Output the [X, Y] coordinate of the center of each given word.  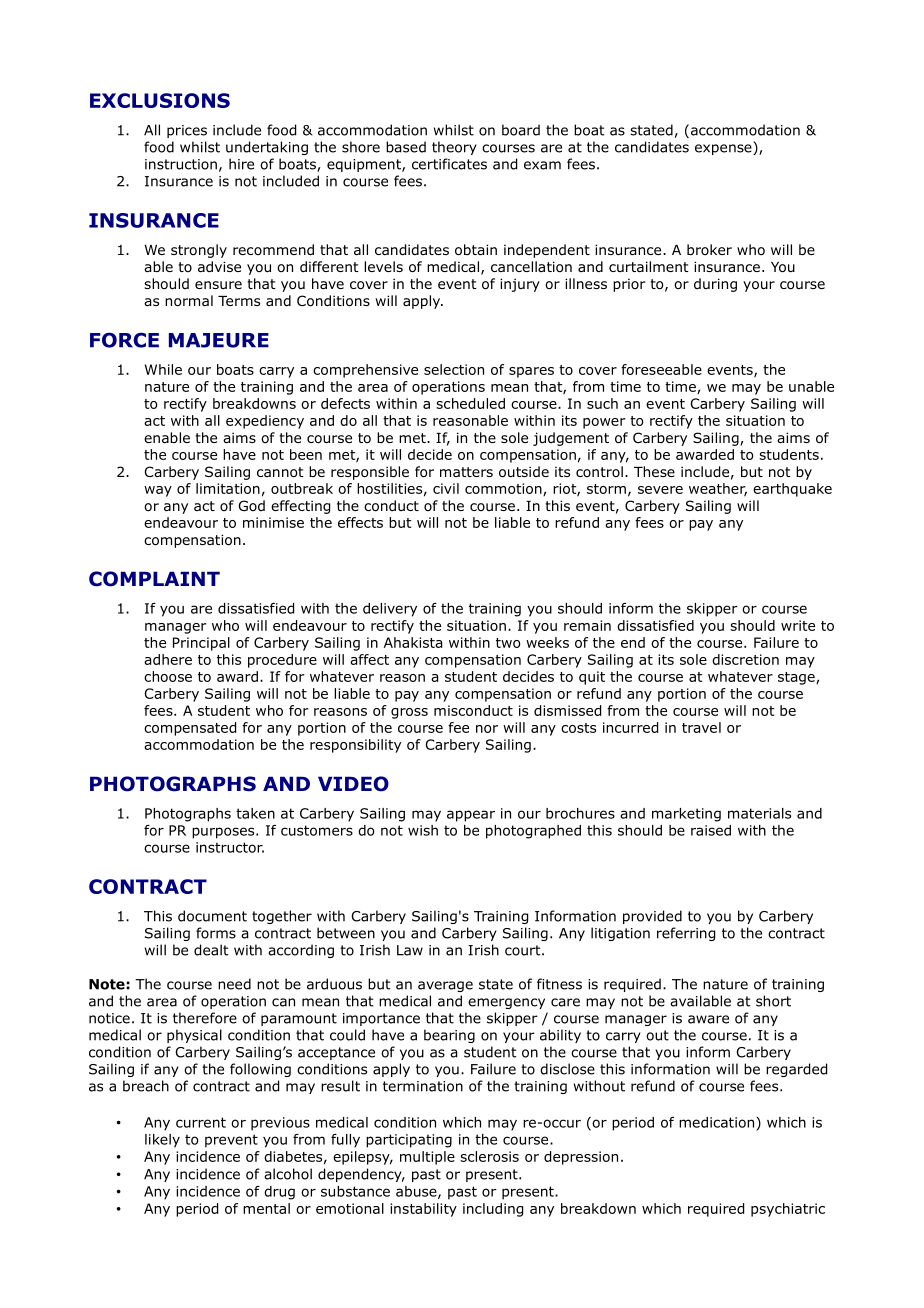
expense [724, 149]
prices [187, 131]
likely [162, 1141]
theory [454, 148]
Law [410, 950]
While [163, 369]
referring [686, 934]
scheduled [470, 403]
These [654, 471]
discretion [745, 659]
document [212, 916]
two [508, 643]
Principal [201, 644]
